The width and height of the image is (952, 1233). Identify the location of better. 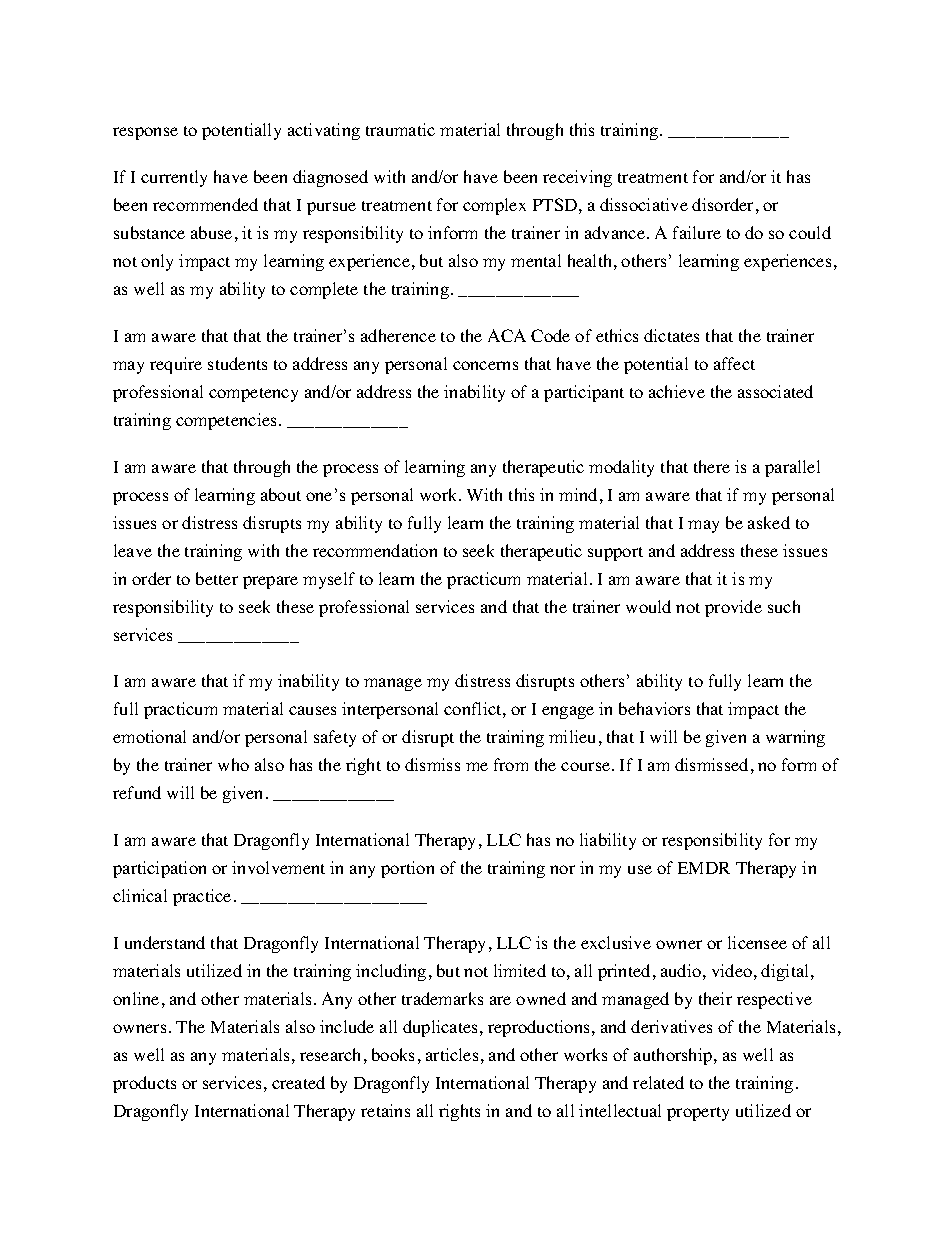
(217, 578).
